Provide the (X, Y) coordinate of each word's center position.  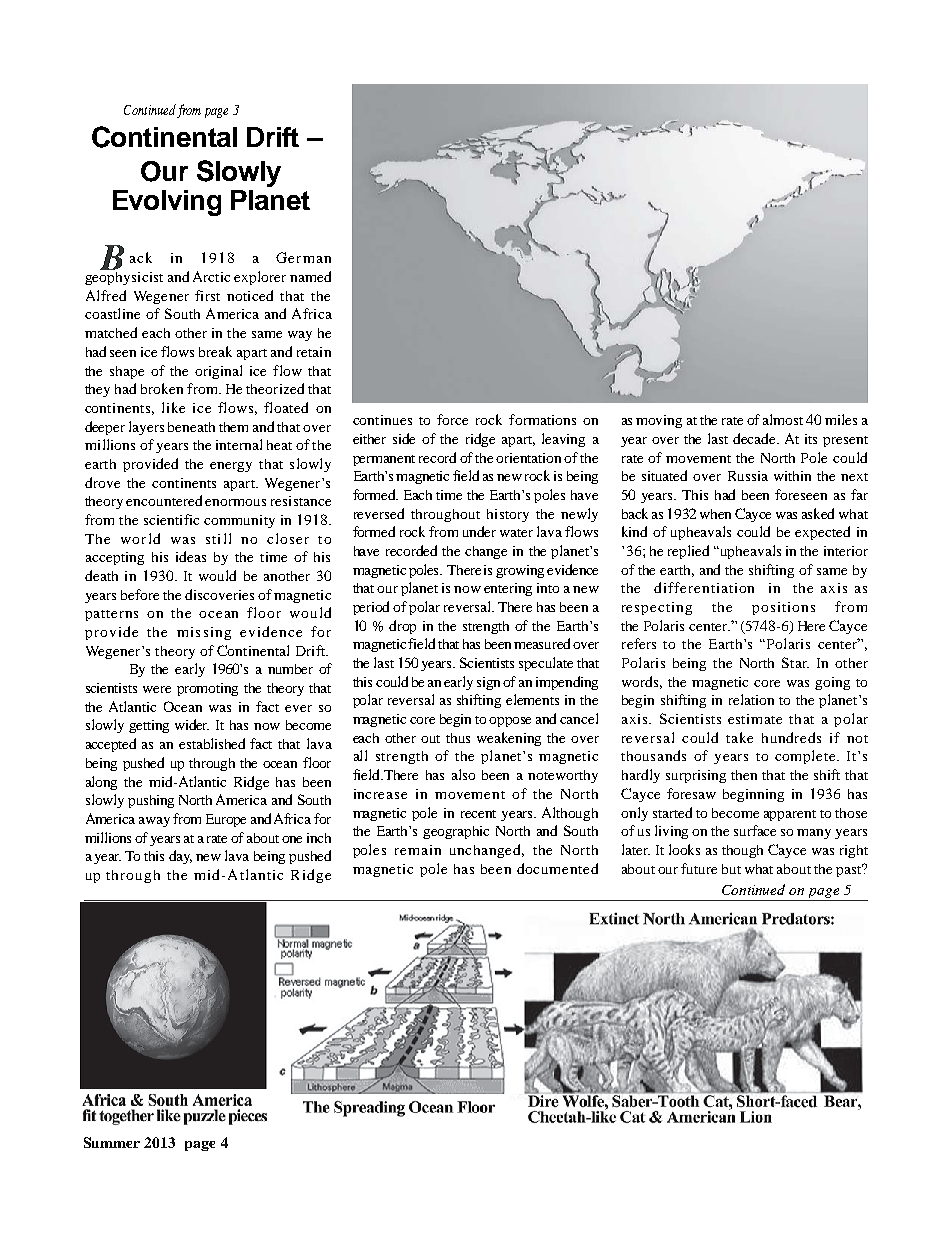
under (479, 531)
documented (557, 868)
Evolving (167, 203)
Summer (112, 1142)
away (154, 822)
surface (755, 830)
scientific (171, 519)
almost (783, 419)
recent (478, 814)
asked (818, 513)
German (303, 257)
